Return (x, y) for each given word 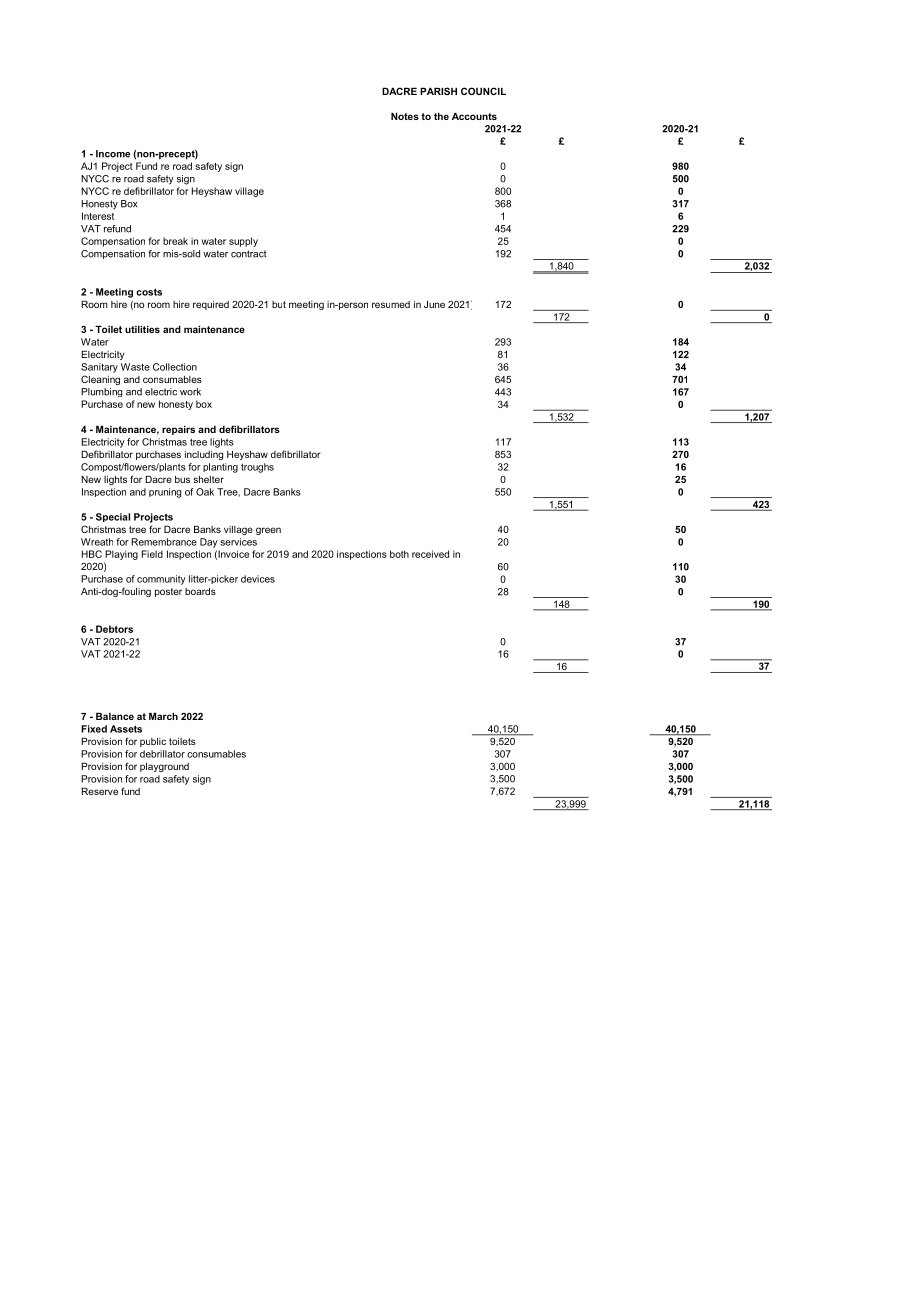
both (399, 554)
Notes (405, 116)
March (163, 716)
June (434, 304)
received (430, 554)
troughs (257, 468)
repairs (178, 430)
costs (149, 292)
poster (168, 592)
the (441, 116)
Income (113, 154)
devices (258, 579)
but (279, 304)
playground (164, 767)
